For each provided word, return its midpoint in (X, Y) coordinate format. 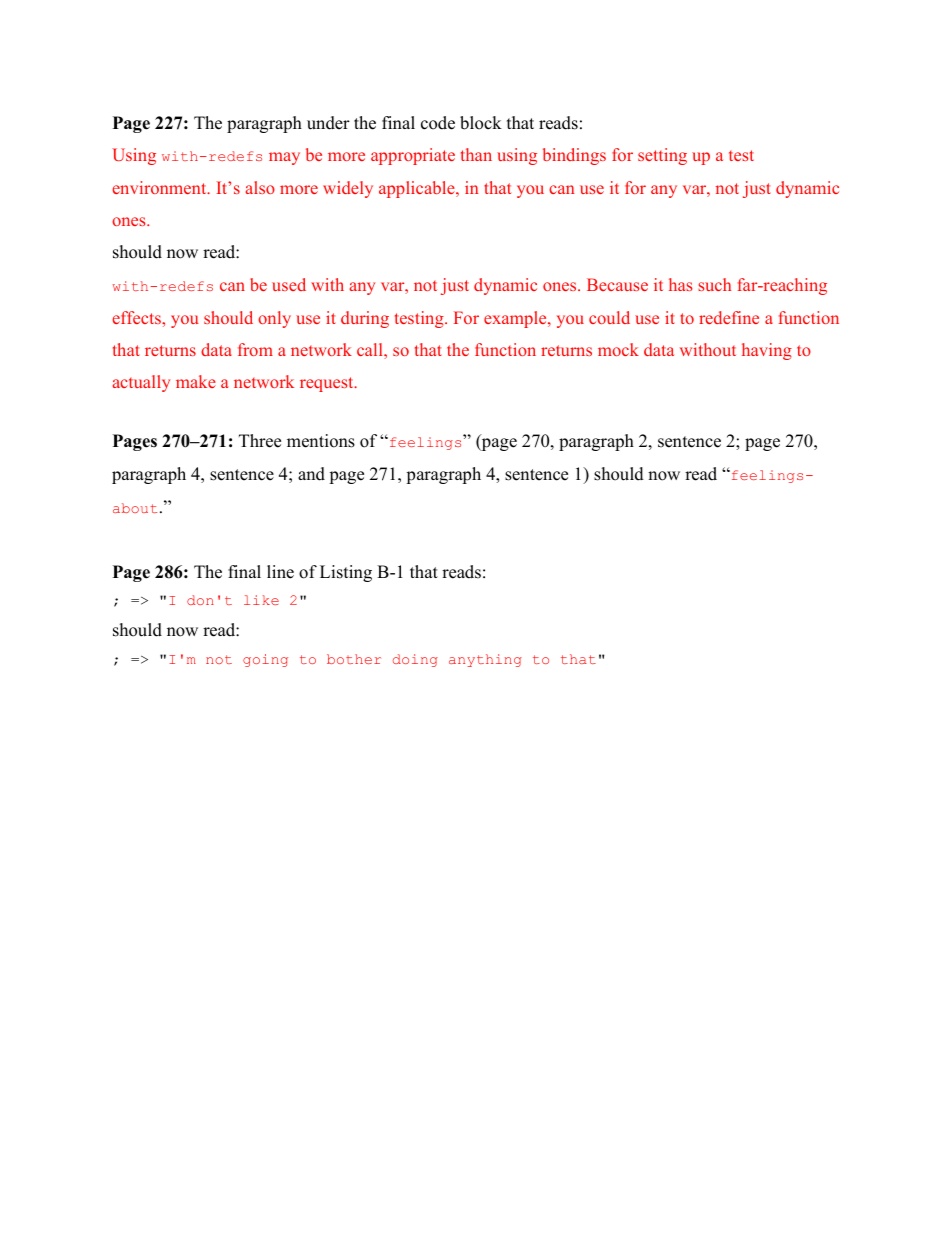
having (767, 351)
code (438, 123)
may (284, 158)
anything (485, 660)
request (328, 384)
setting (662, 156)
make (196, 381)
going (265, 660)
